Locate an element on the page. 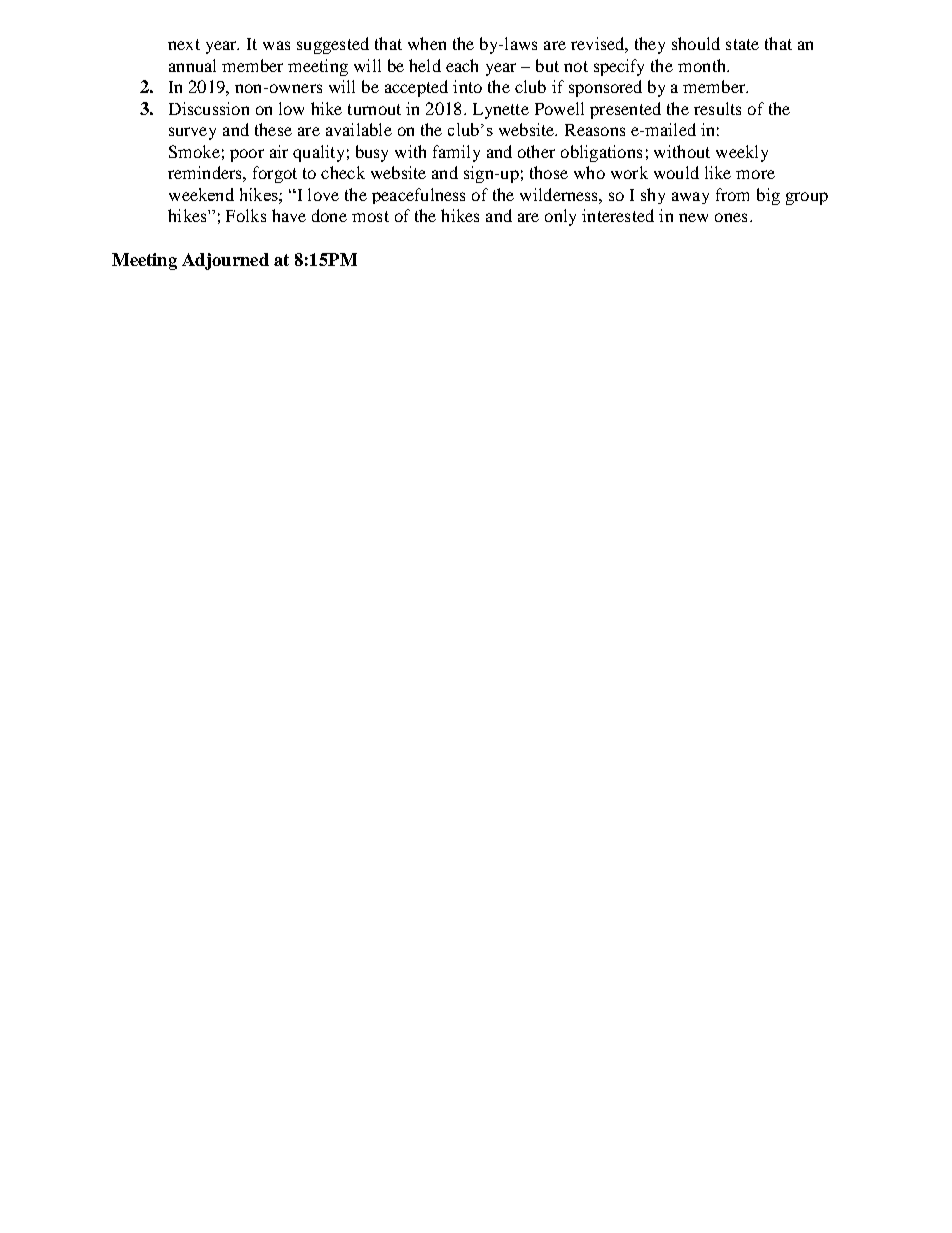 The width and height of the page is (952, 1233). more is located at coordinates (755, 174).
